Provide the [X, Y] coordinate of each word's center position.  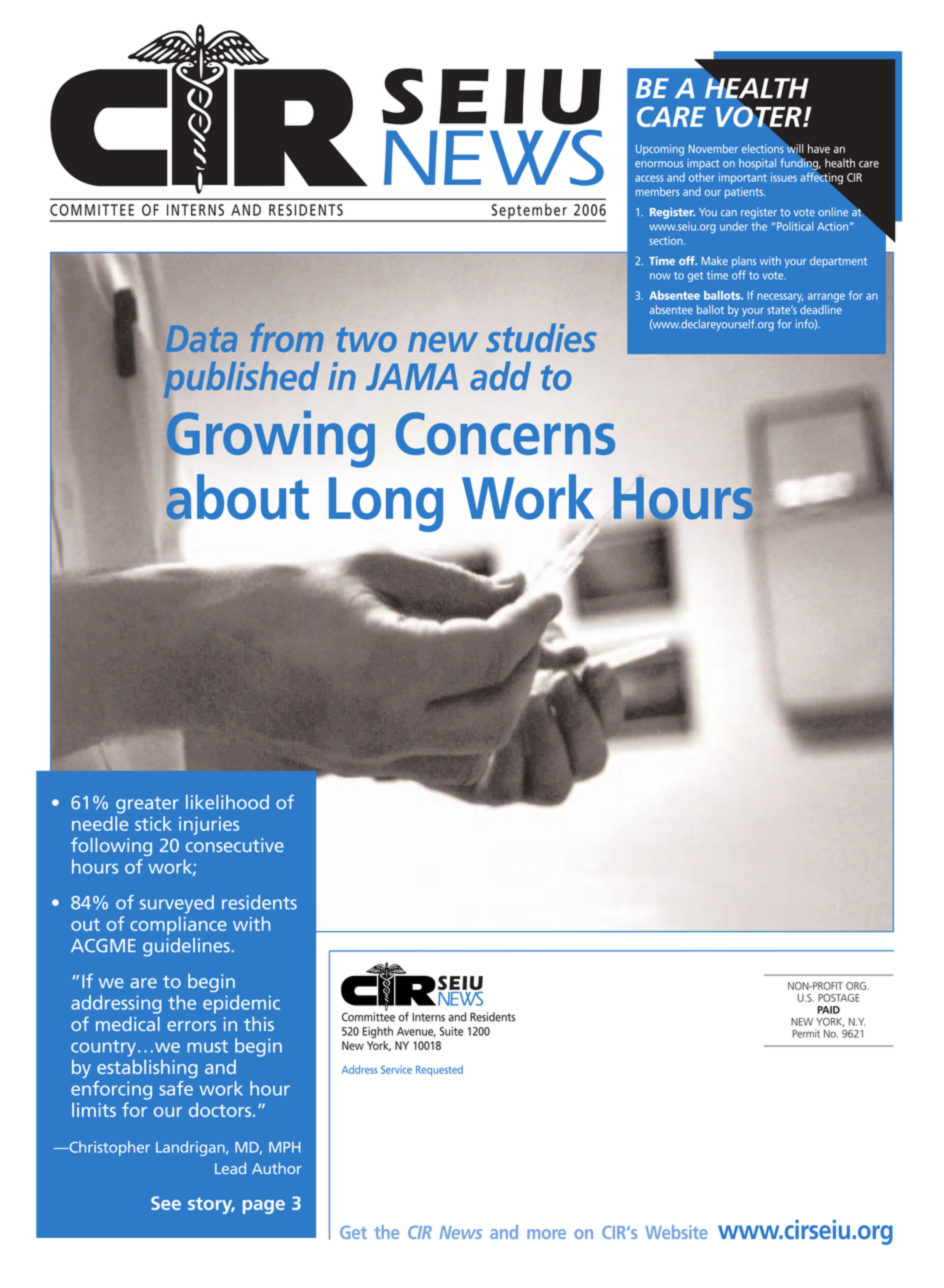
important [743, 178]
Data [201, 339]
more [546, 1234]
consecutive [235, 845]
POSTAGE [839, 998]
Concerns [505, 433]
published [240, 378]
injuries [209, 826]
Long [386, 504]
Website [676, 1232]
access [649, 178]
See [166, 1203]
